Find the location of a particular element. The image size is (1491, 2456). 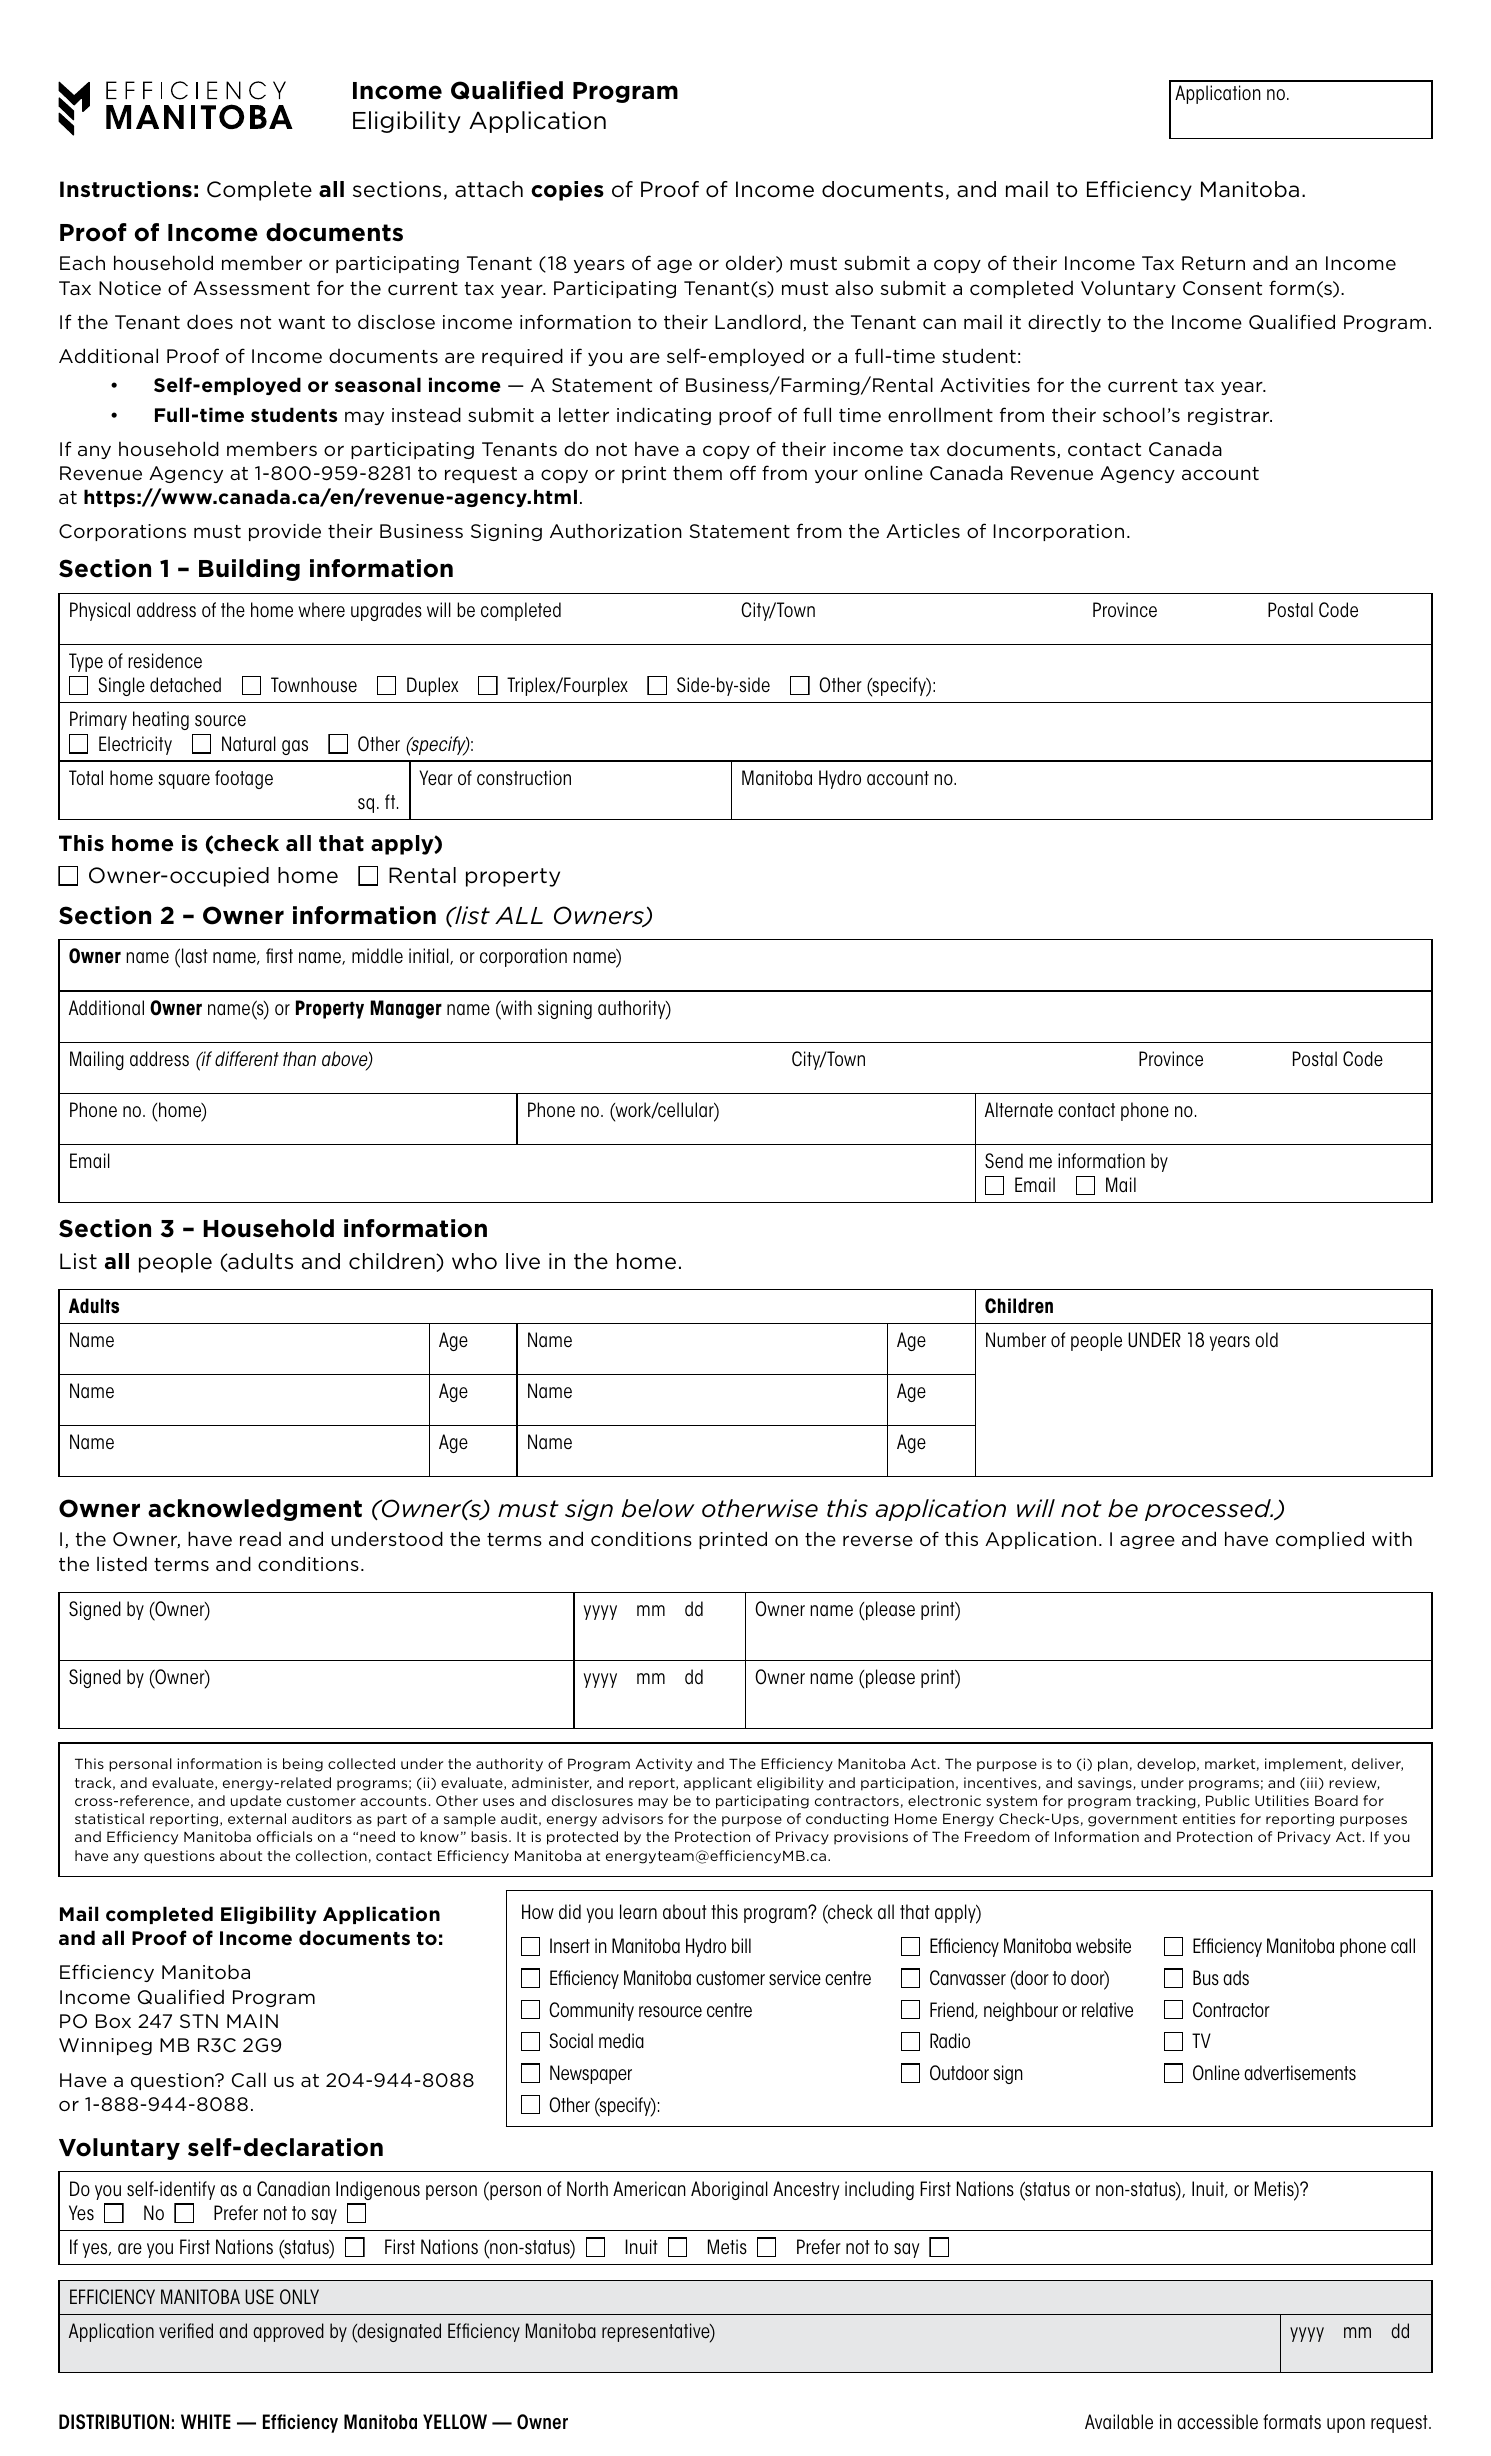

Landlord is located at coordinates (758, 321).
